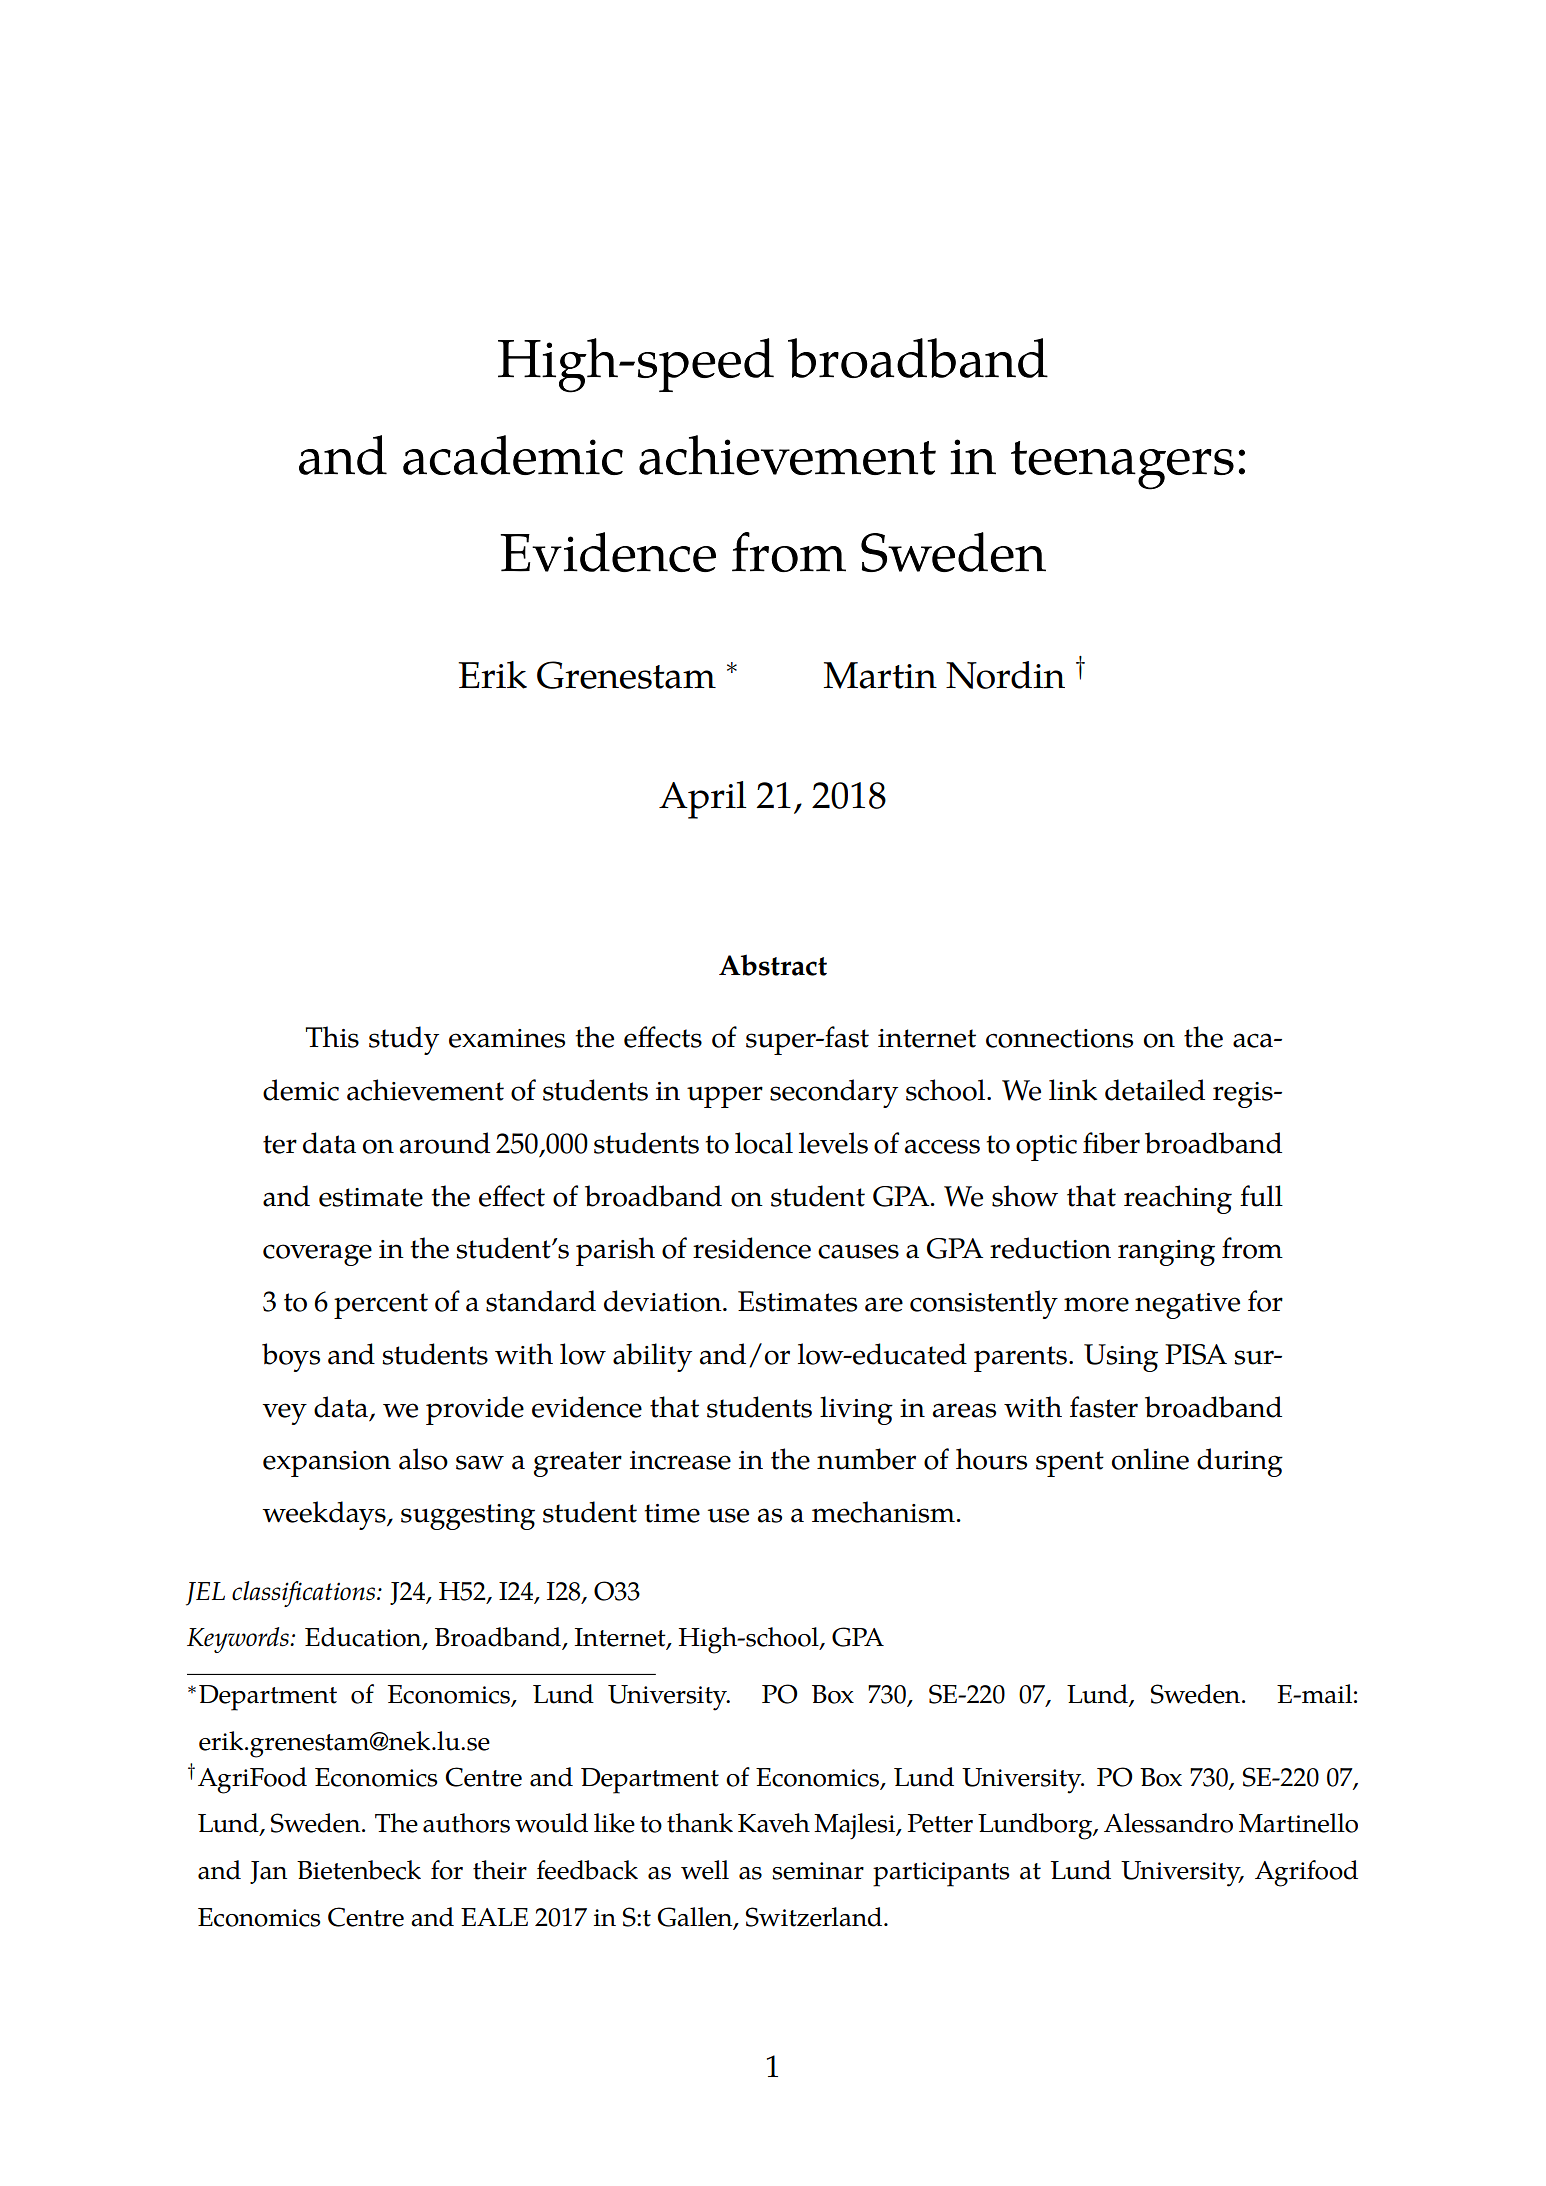 The image size is (1546, 2186). I want to click on reaching, so click(1178, 1199).
